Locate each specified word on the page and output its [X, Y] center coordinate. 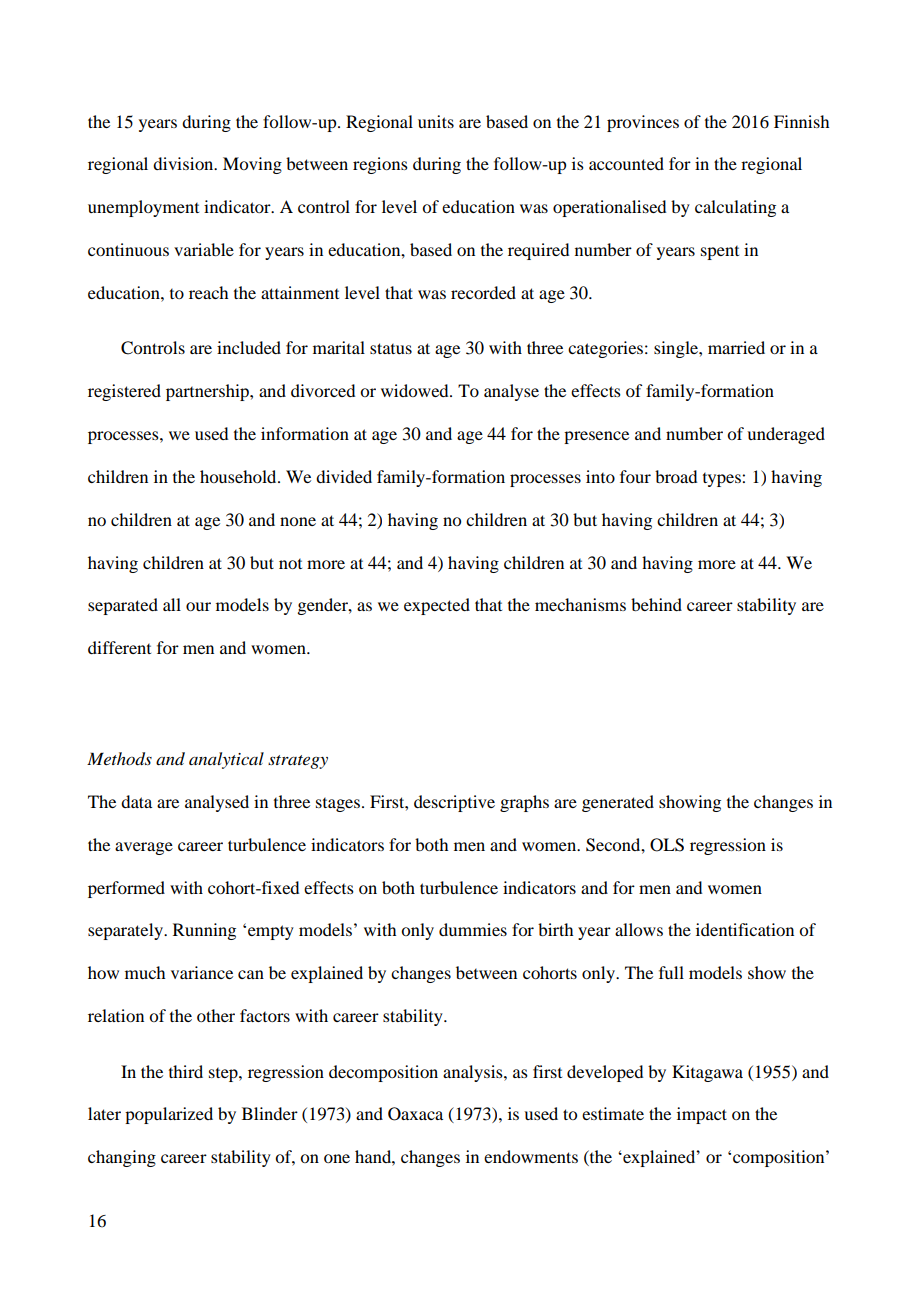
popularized [169, 1115]
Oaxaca [415, 1114]
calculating [735, 208]
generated [618, 803]
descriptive [454, 803]
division [184, 163]
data [136, 801]
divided [344, 476]
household [239, 476]
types [723, 480]
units [436, 121]
